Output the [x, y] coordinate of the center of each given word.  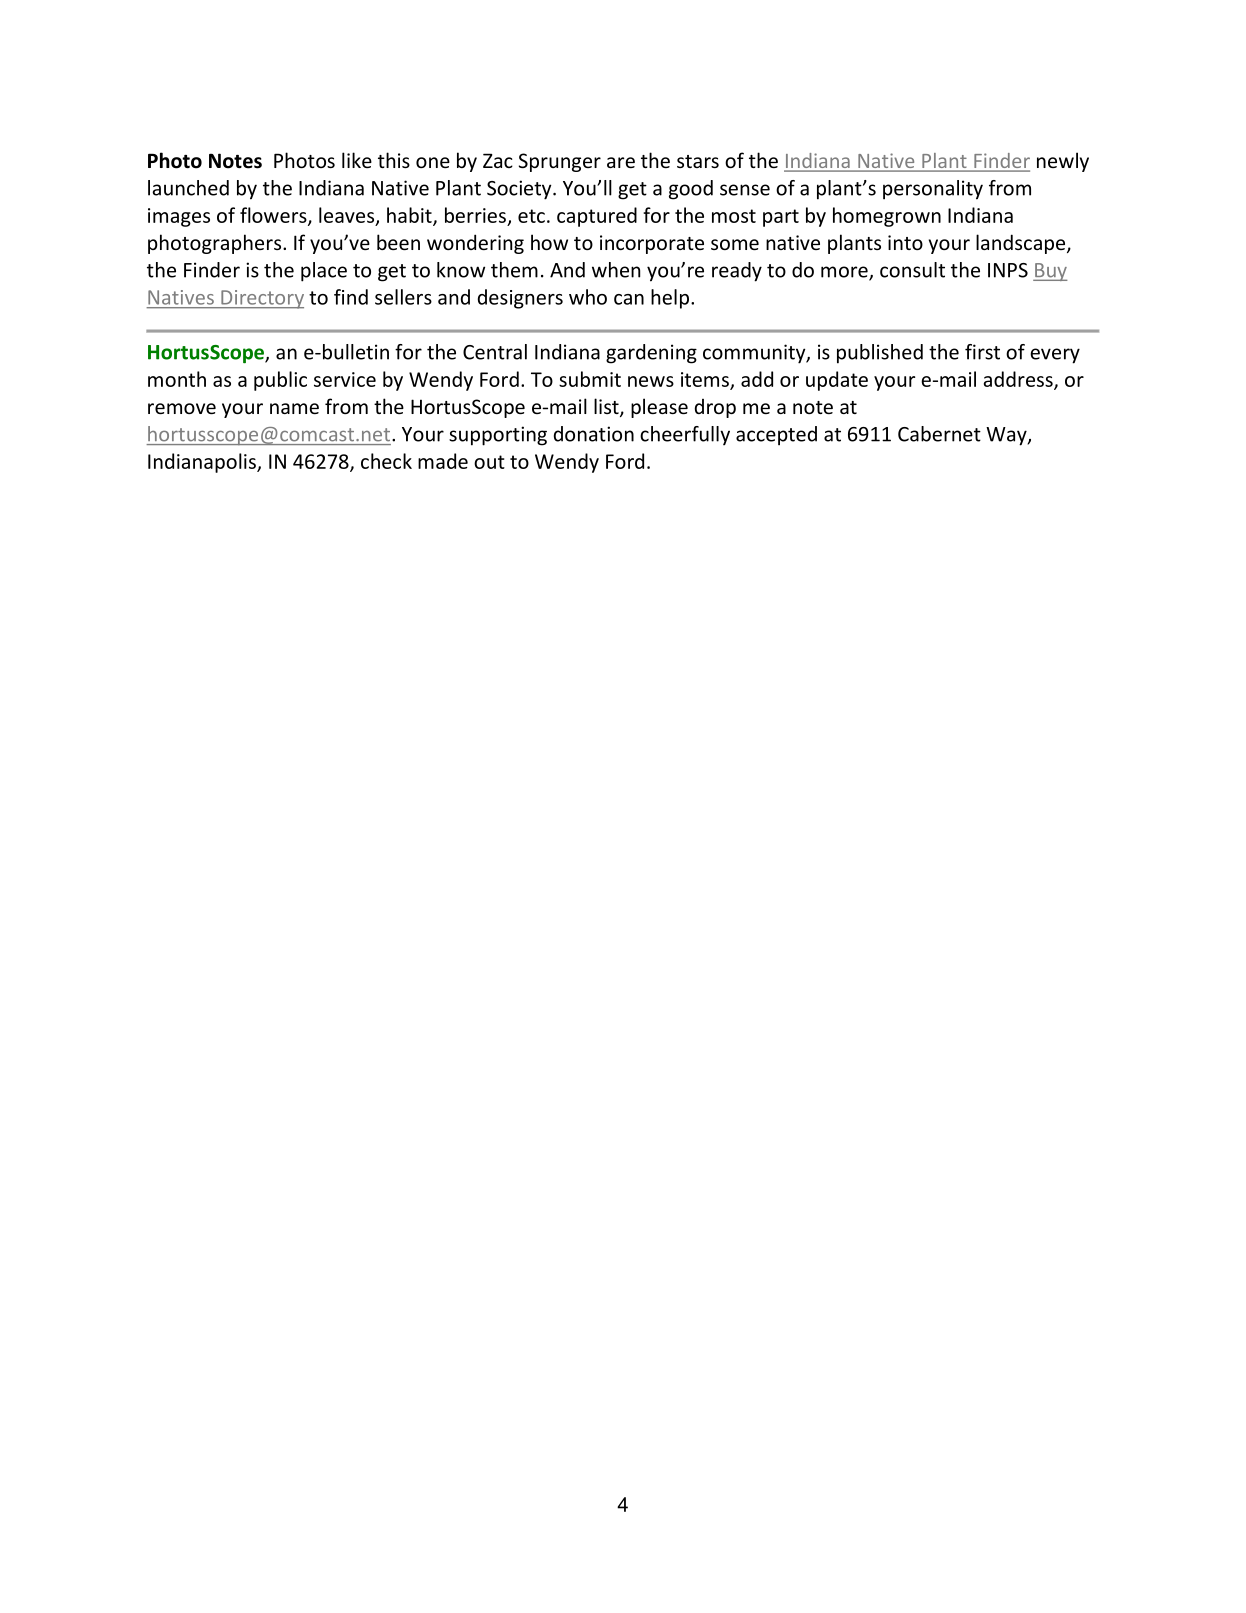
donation [594, 434]
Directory [261, 299]
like [357, 160]
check [386, 461]
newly [1063, 162]
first [982, 352]
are [621, 162]
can [629, 299]
